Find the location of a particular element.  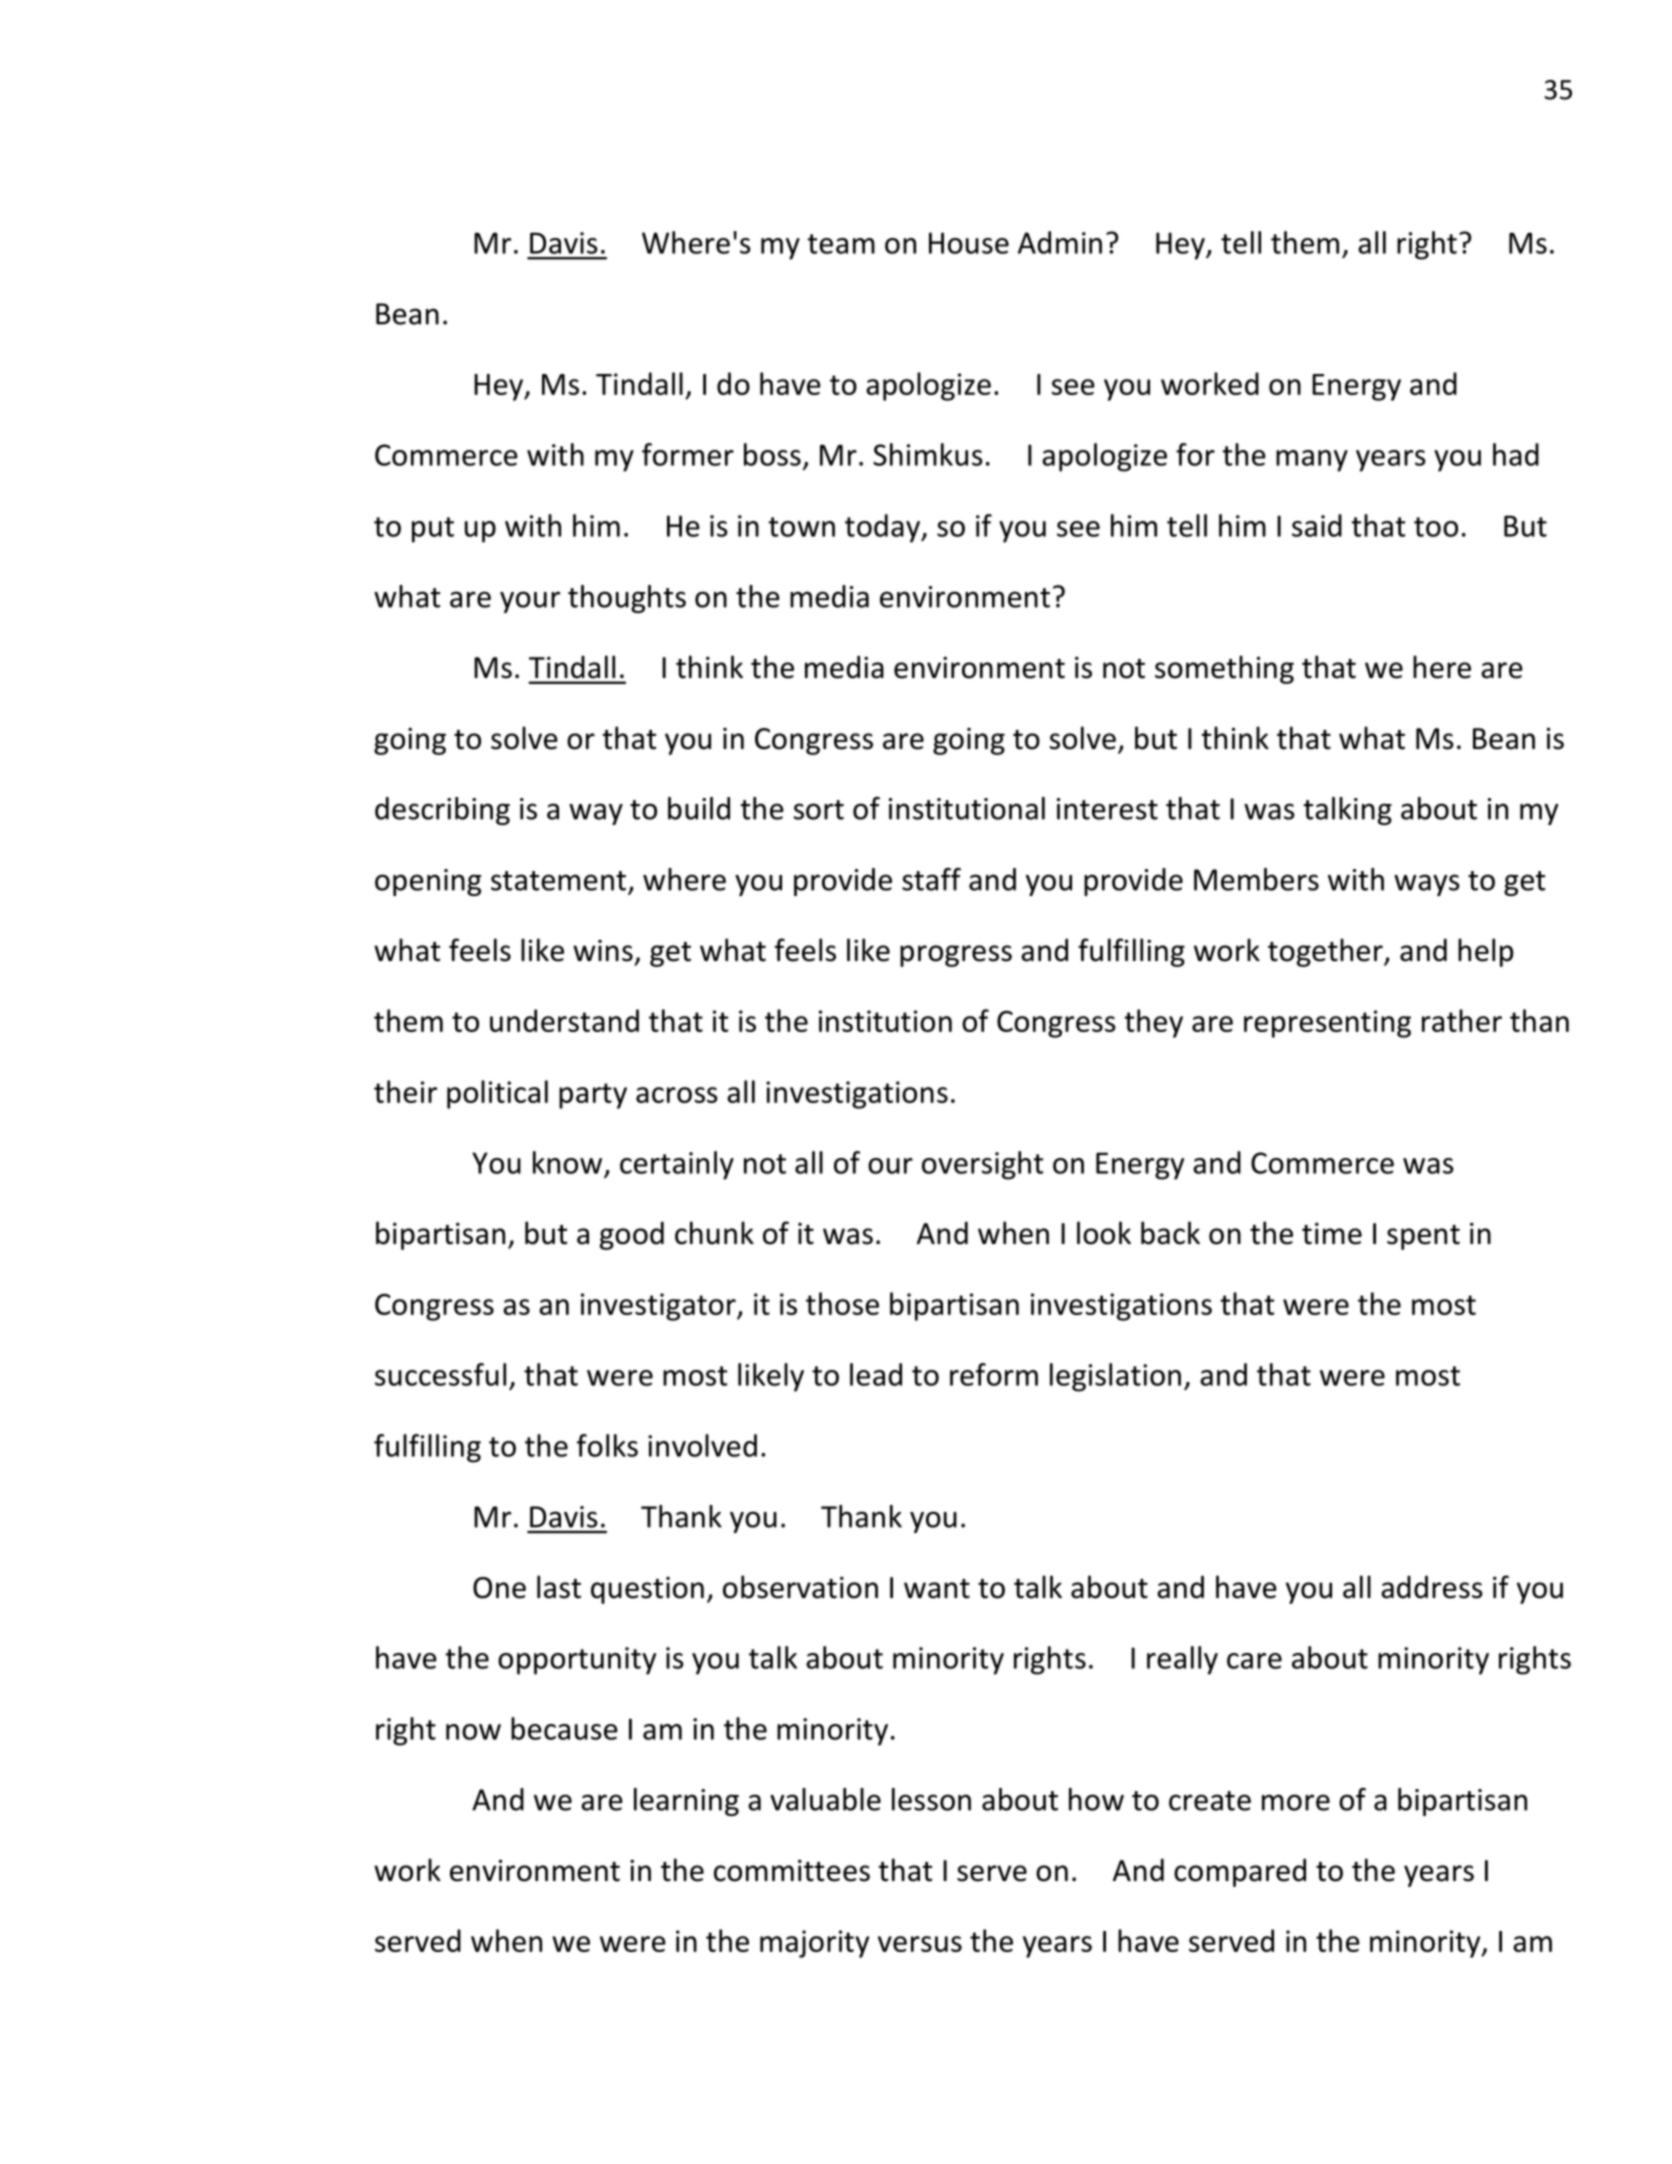

folks is located at coordinates (607, 1445).
